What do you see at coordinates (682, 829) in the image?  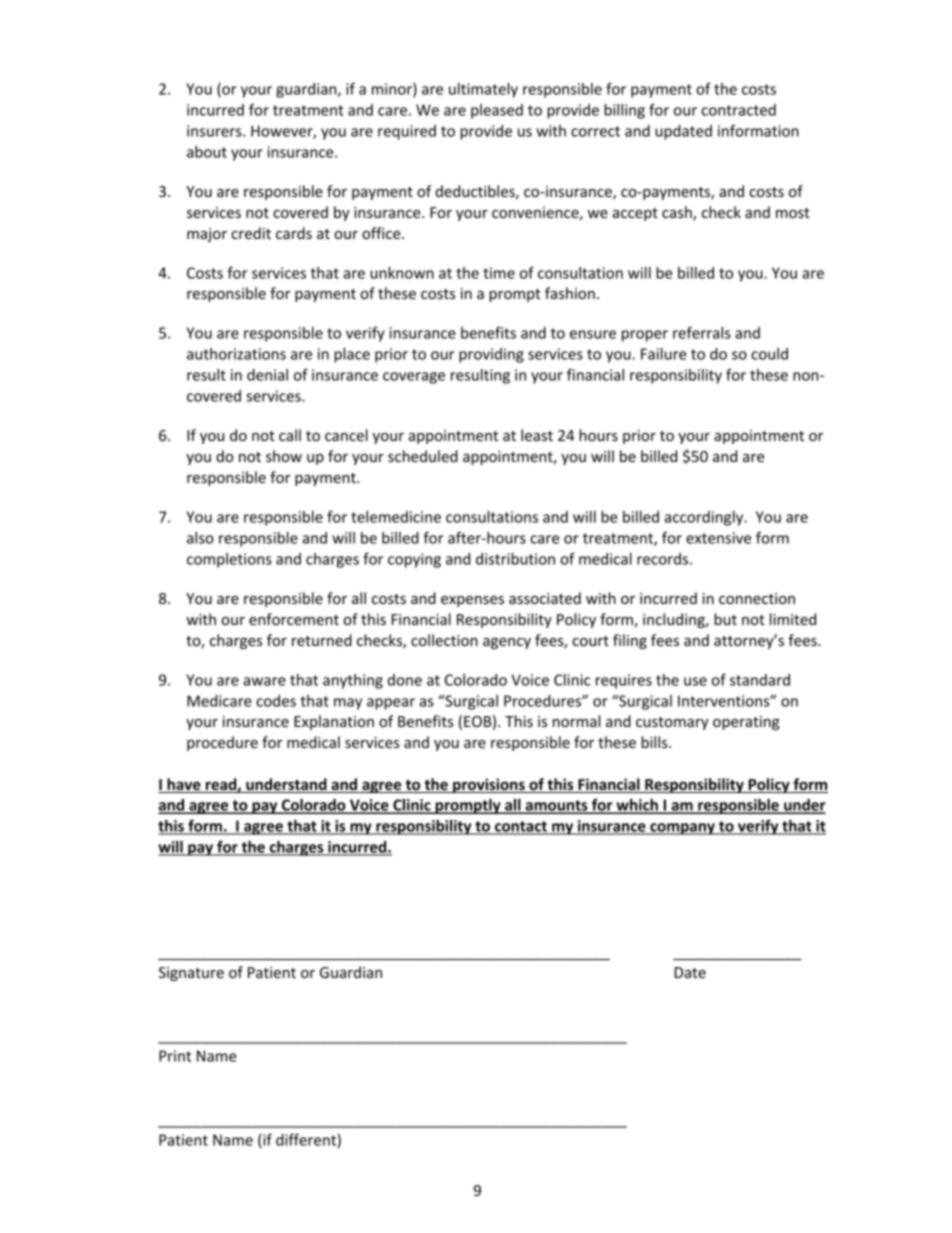 I see `company` at bounding box center [682, 829].
